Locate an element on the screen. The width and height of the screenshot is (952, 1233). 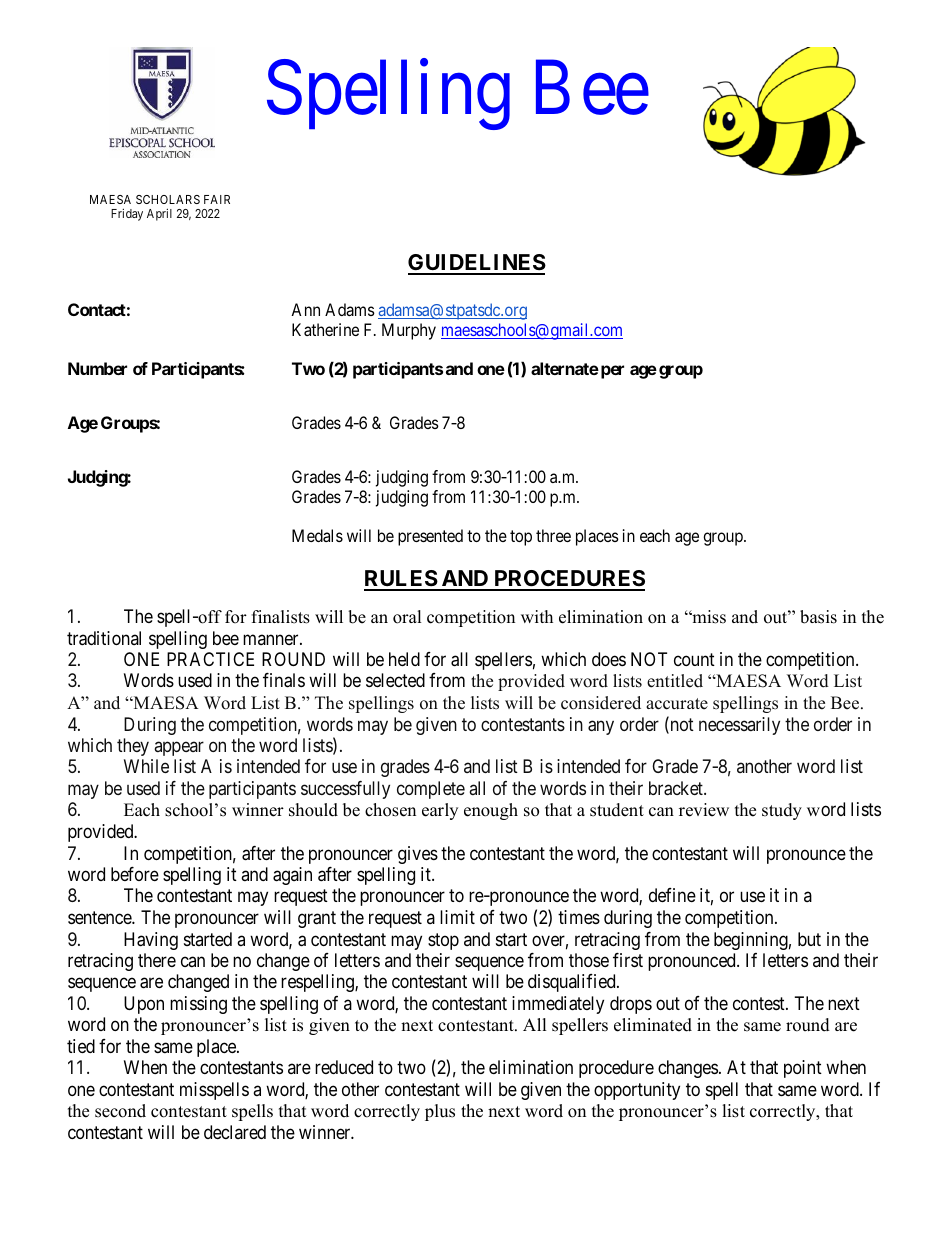
held is located at coordinates (404, 659).
